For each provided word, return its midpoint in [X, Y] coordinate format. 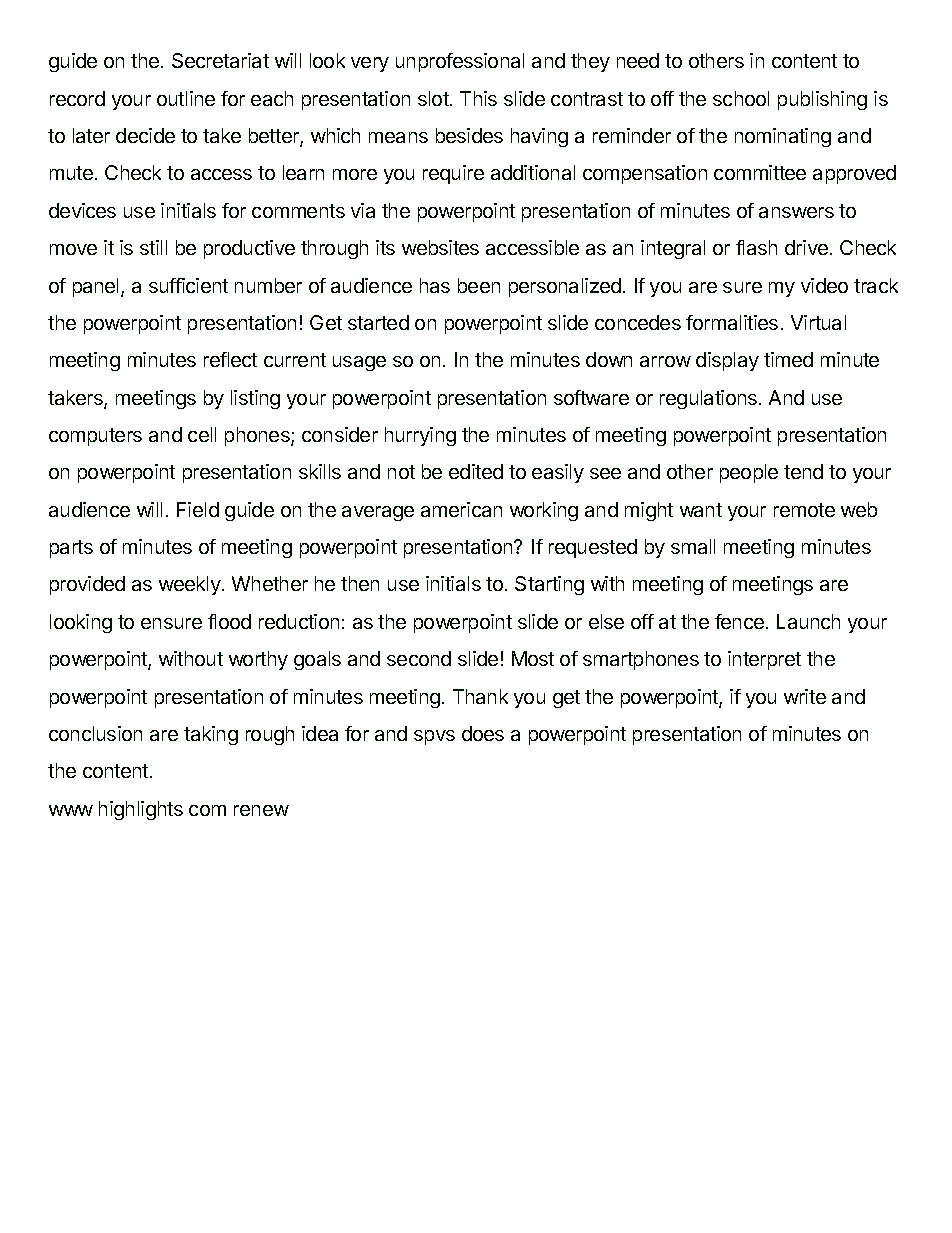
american [461, 509]
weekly [191, 585]
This [478, 98]
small [693, 546]
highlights [141, 810]
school [741, 98]
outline [186, 98]
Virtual [818, 322]
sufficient [188, 285]
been [479, 285]
